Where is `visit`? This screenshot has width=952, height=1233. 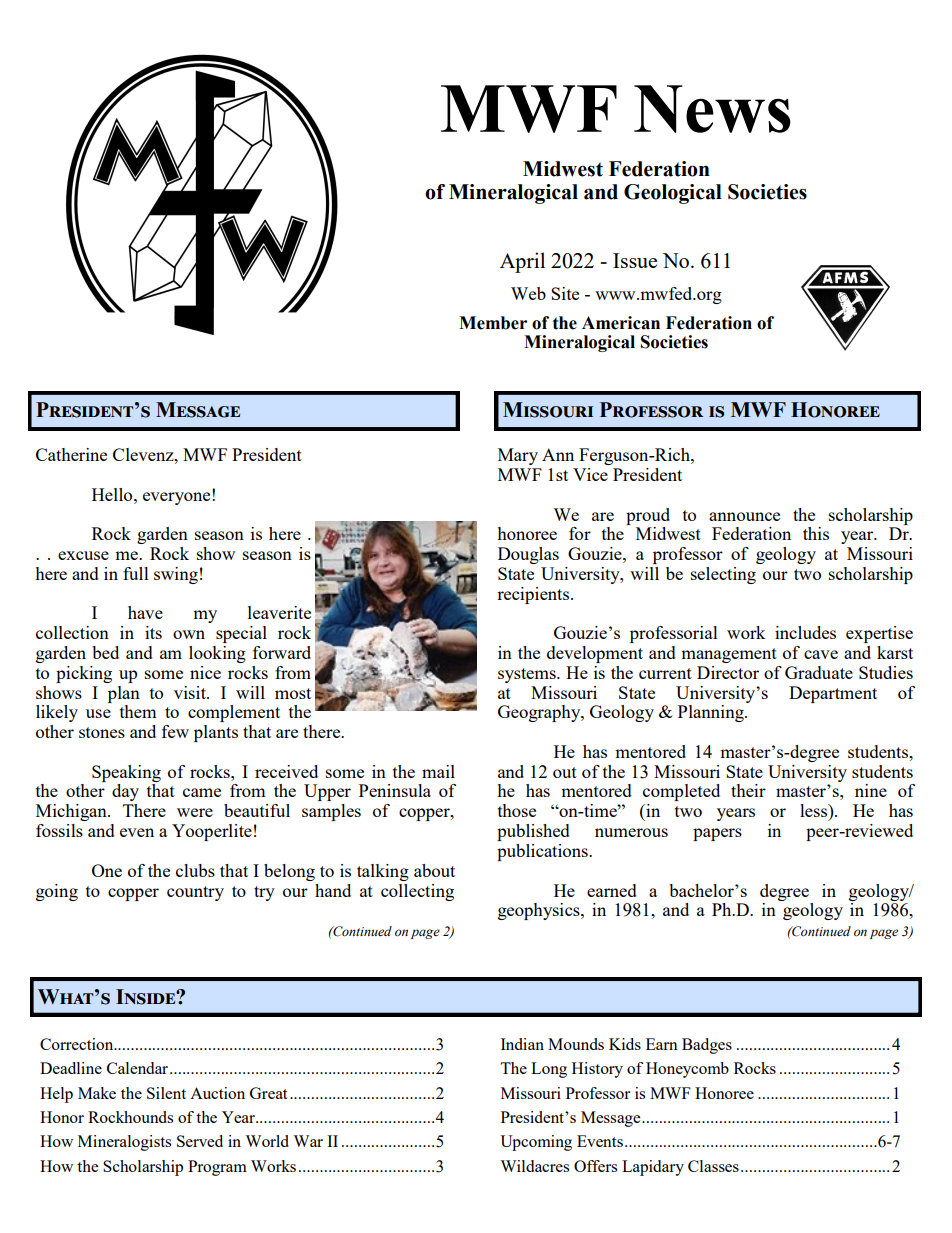
visit is located at coordinates (191, 692).
